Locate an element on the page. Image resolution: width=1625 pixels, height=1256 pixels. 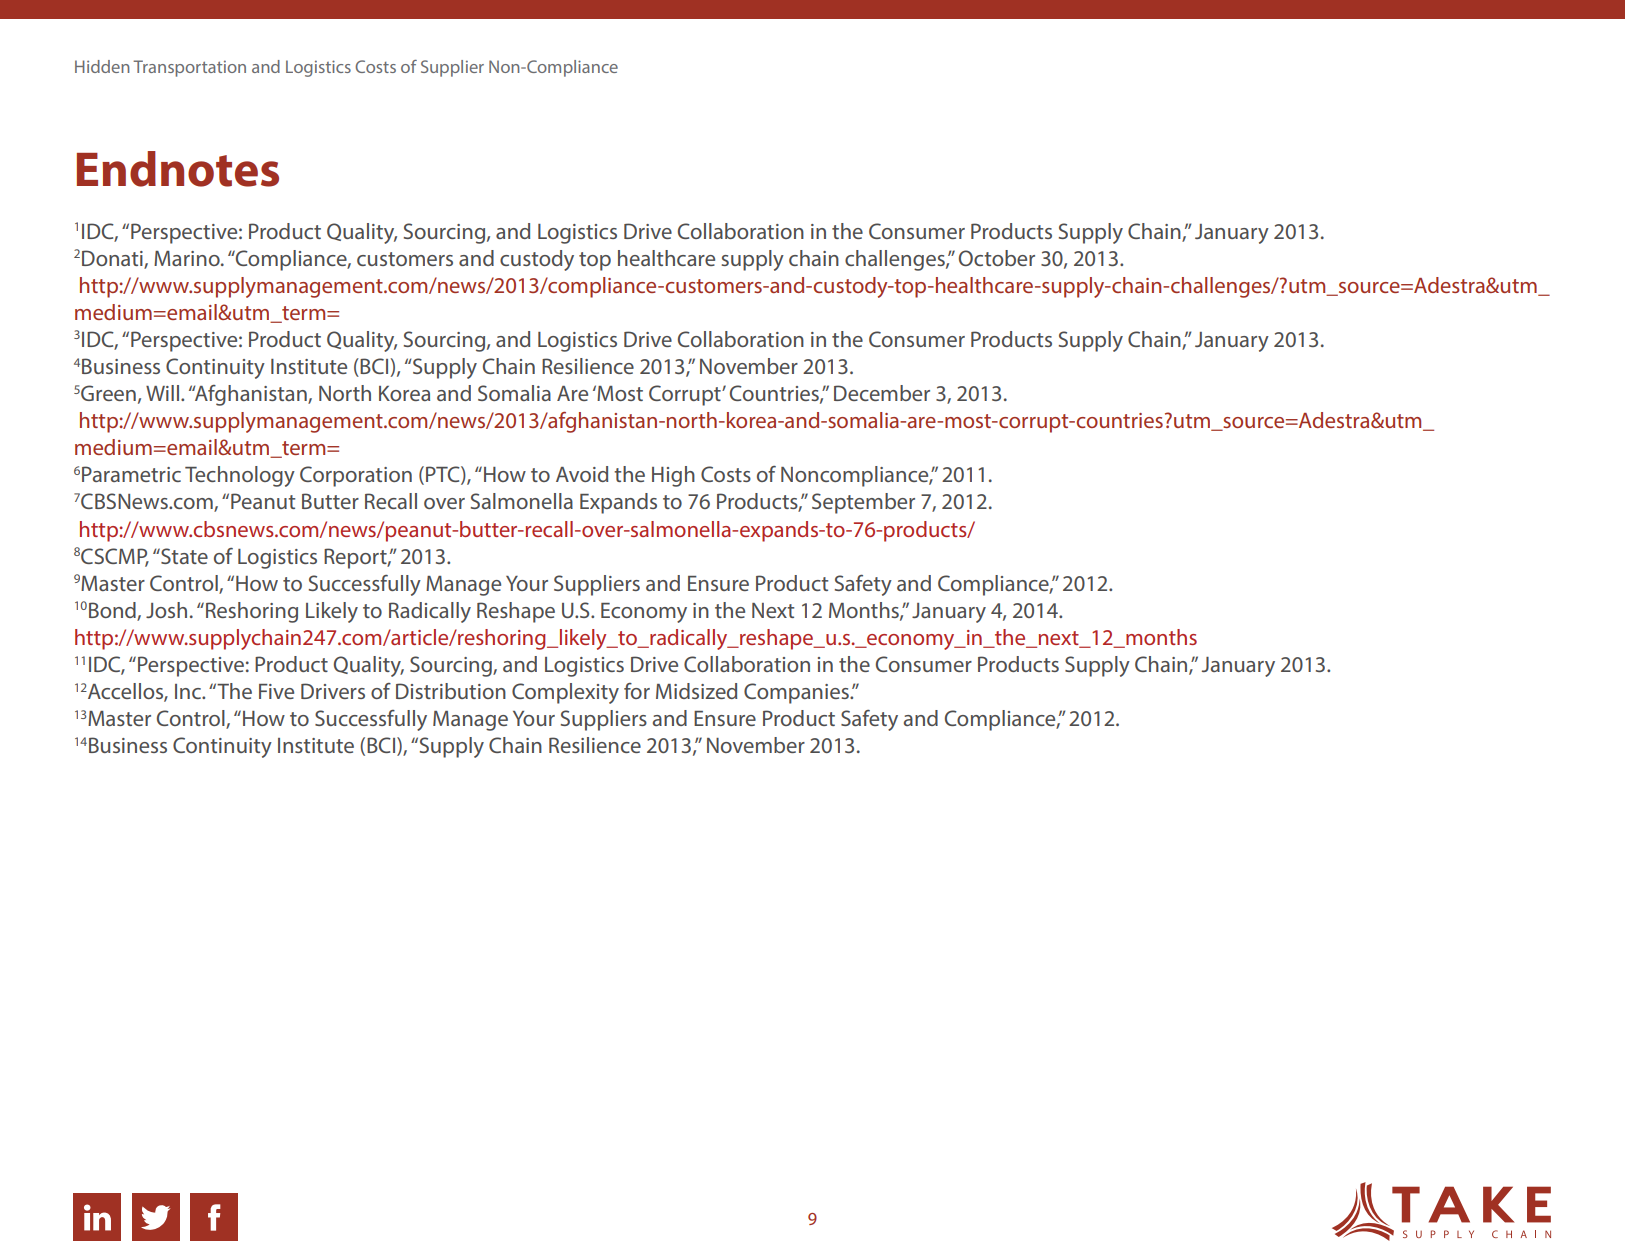
Transportation is located at coordinates (189, 68).
